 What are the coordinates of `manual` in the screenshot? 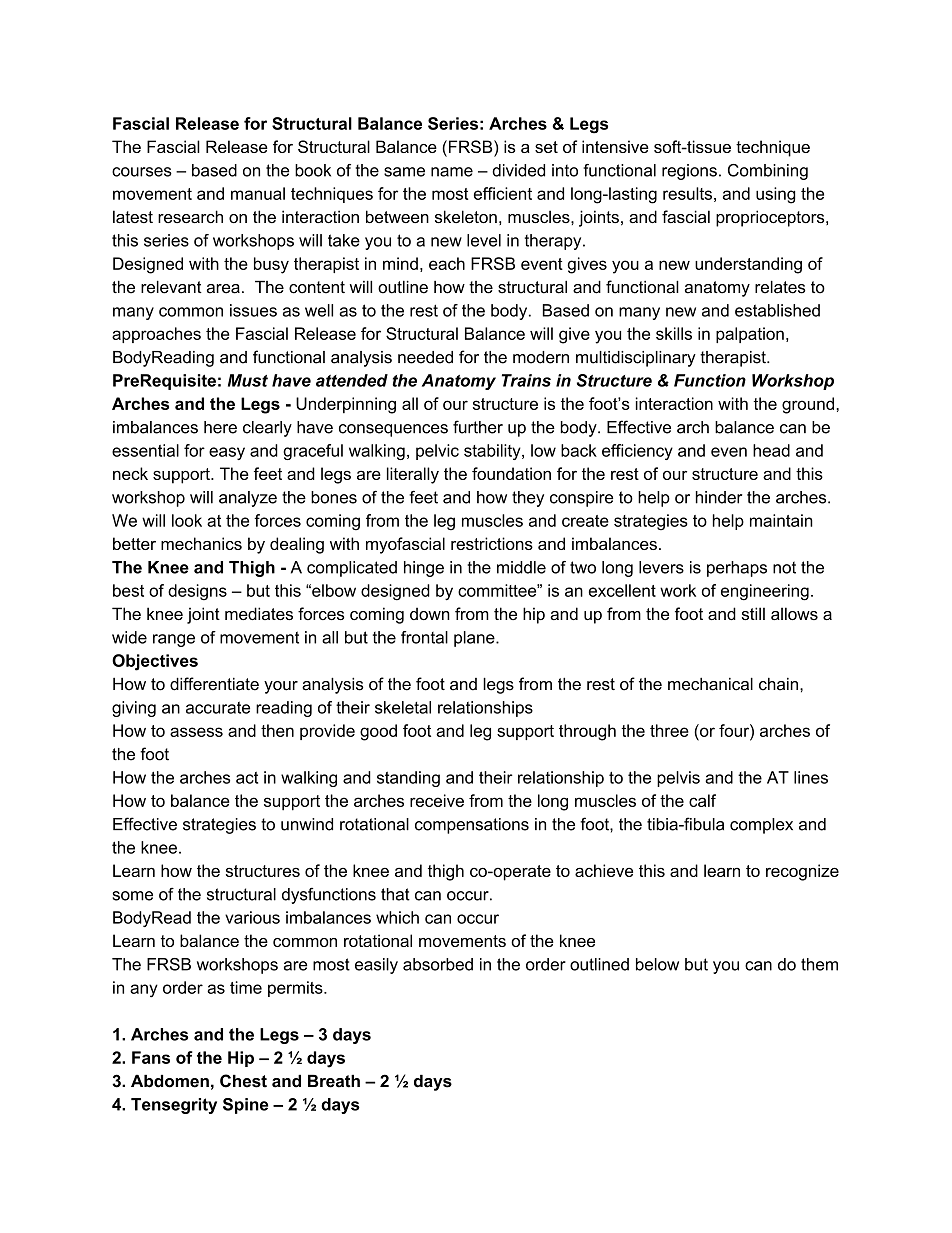 It's located at (258, 193).
